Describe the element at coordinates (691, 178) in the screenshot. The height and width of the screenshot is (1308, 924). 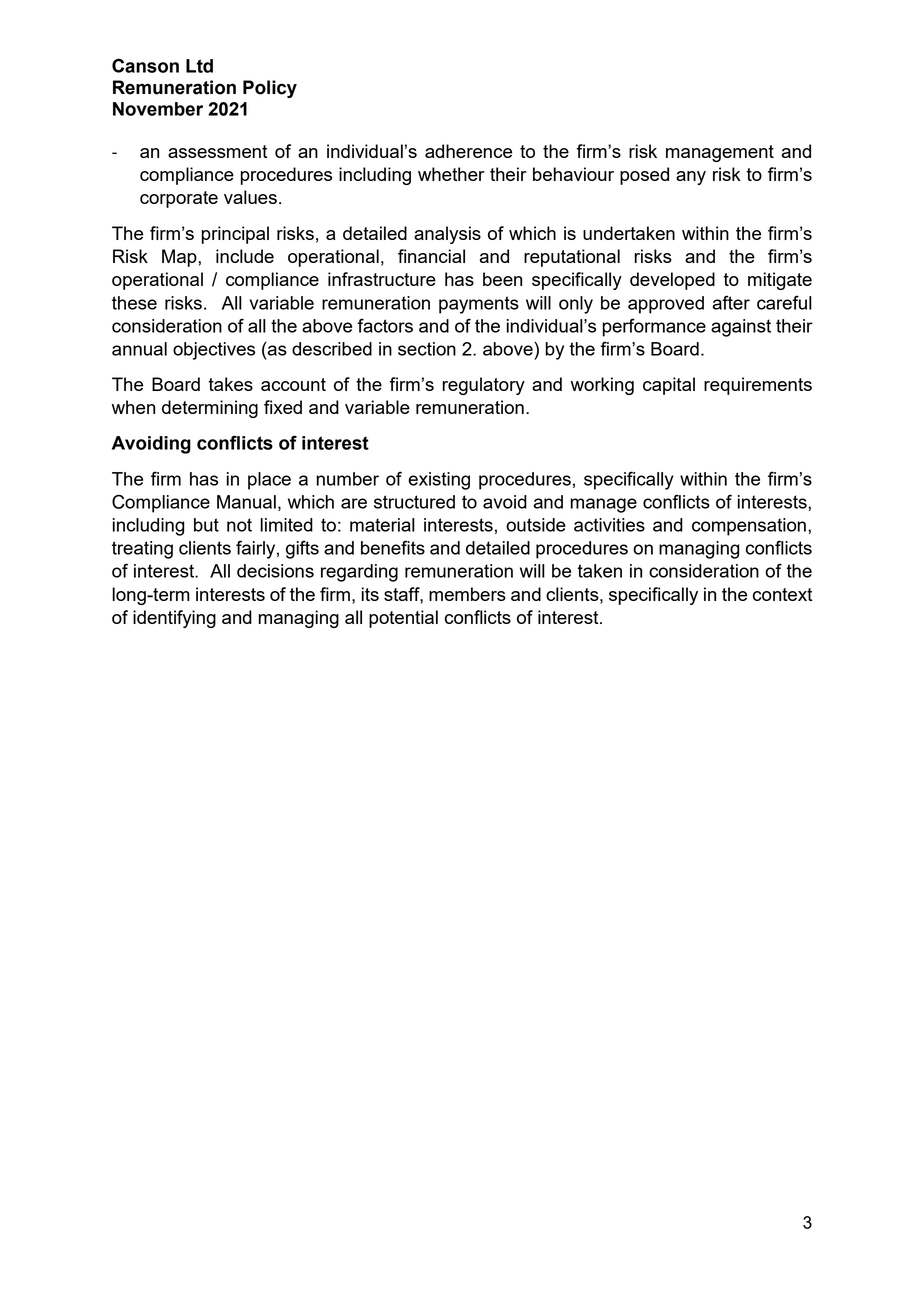
I see `any` at that location.
